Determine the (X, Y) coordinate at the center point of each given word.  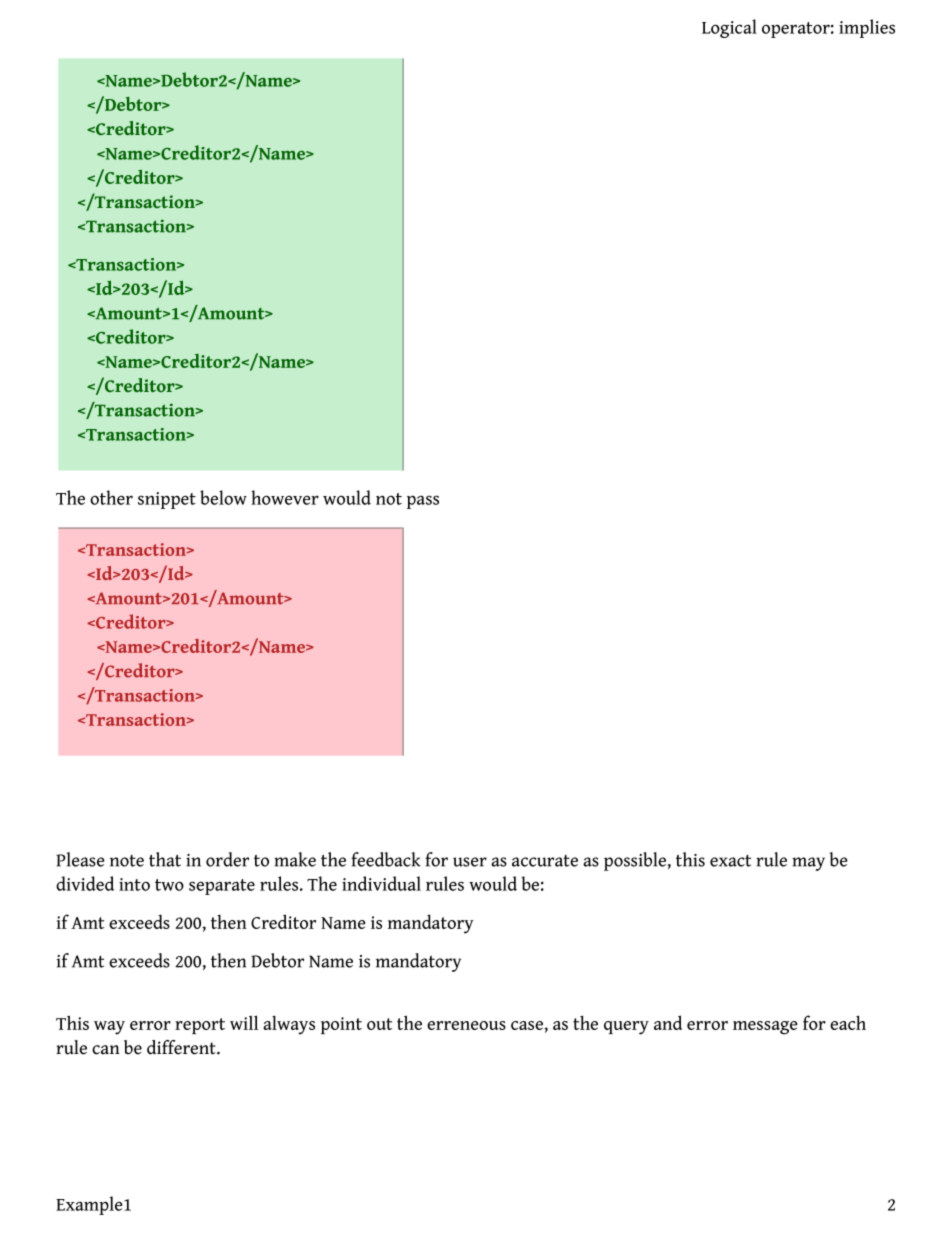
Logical (729, 28)
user (470, 862)
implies (867, 28)
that (165, 859)
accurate (545, 861)
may (808, 864)
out (379, 1024)
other (111, 497)
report (200, 1026)
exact (730, 861)
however (285, 497)
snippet (167, 500)
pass (423, 502)
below (223, 497)
